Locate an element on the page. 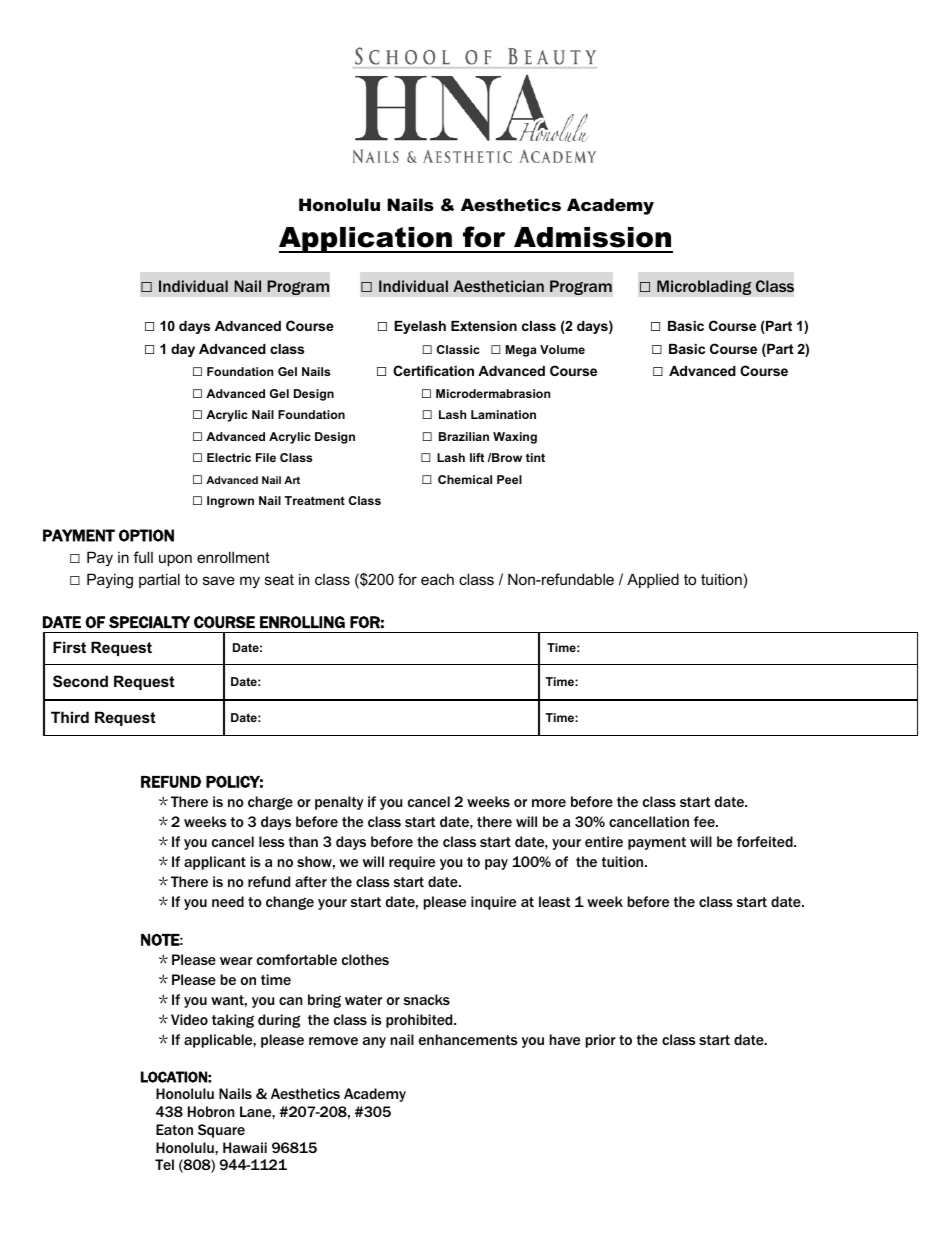 This page has height=1233, width=952. Eaton is located at coordinates (174, 1129).
